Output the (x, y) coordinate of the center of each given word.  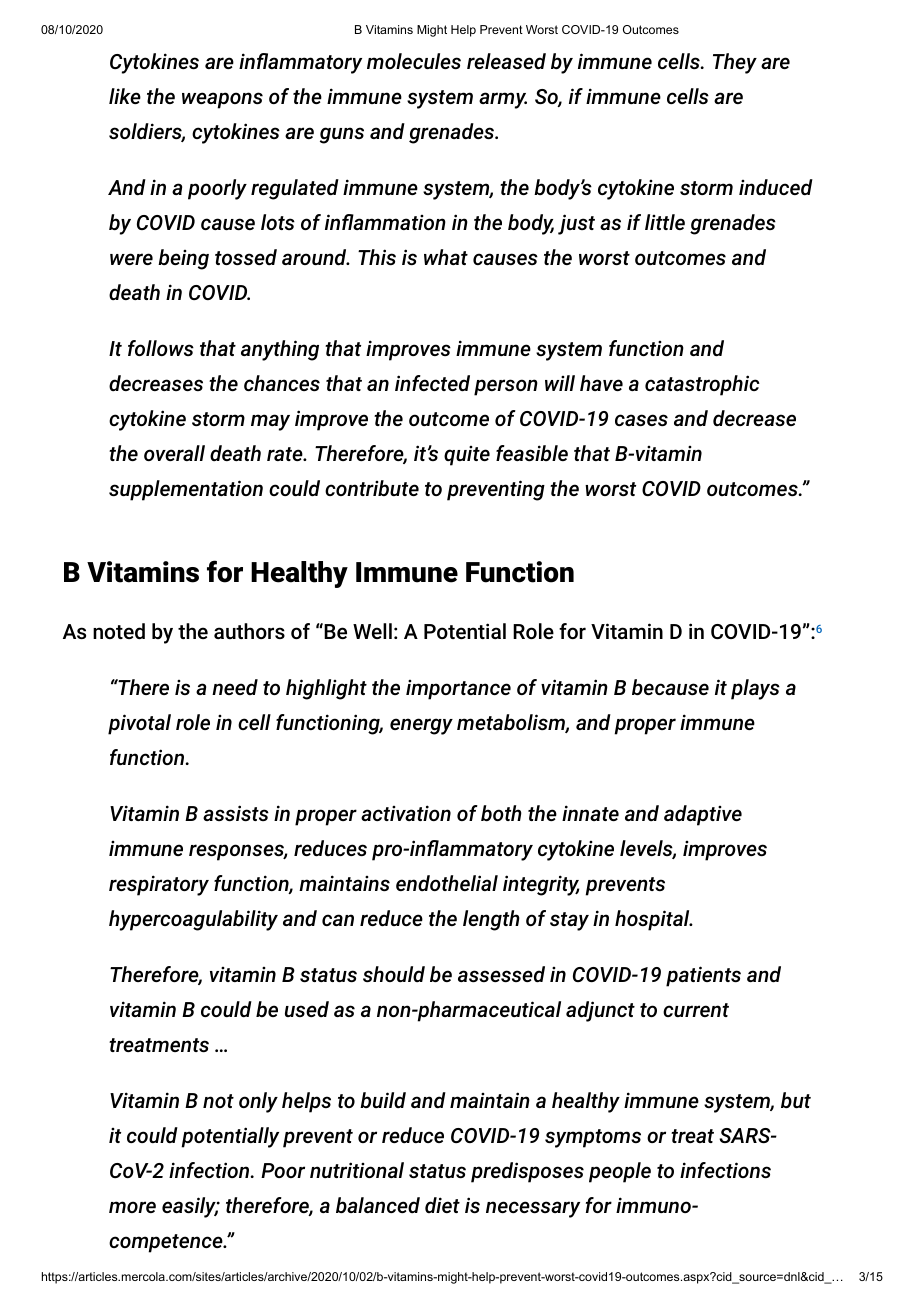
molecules (414, 61)
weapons (222, 100)
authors (249, 631)
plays (755, 689)
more (132, 1207)
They (735, 63)
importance (458, 690)
